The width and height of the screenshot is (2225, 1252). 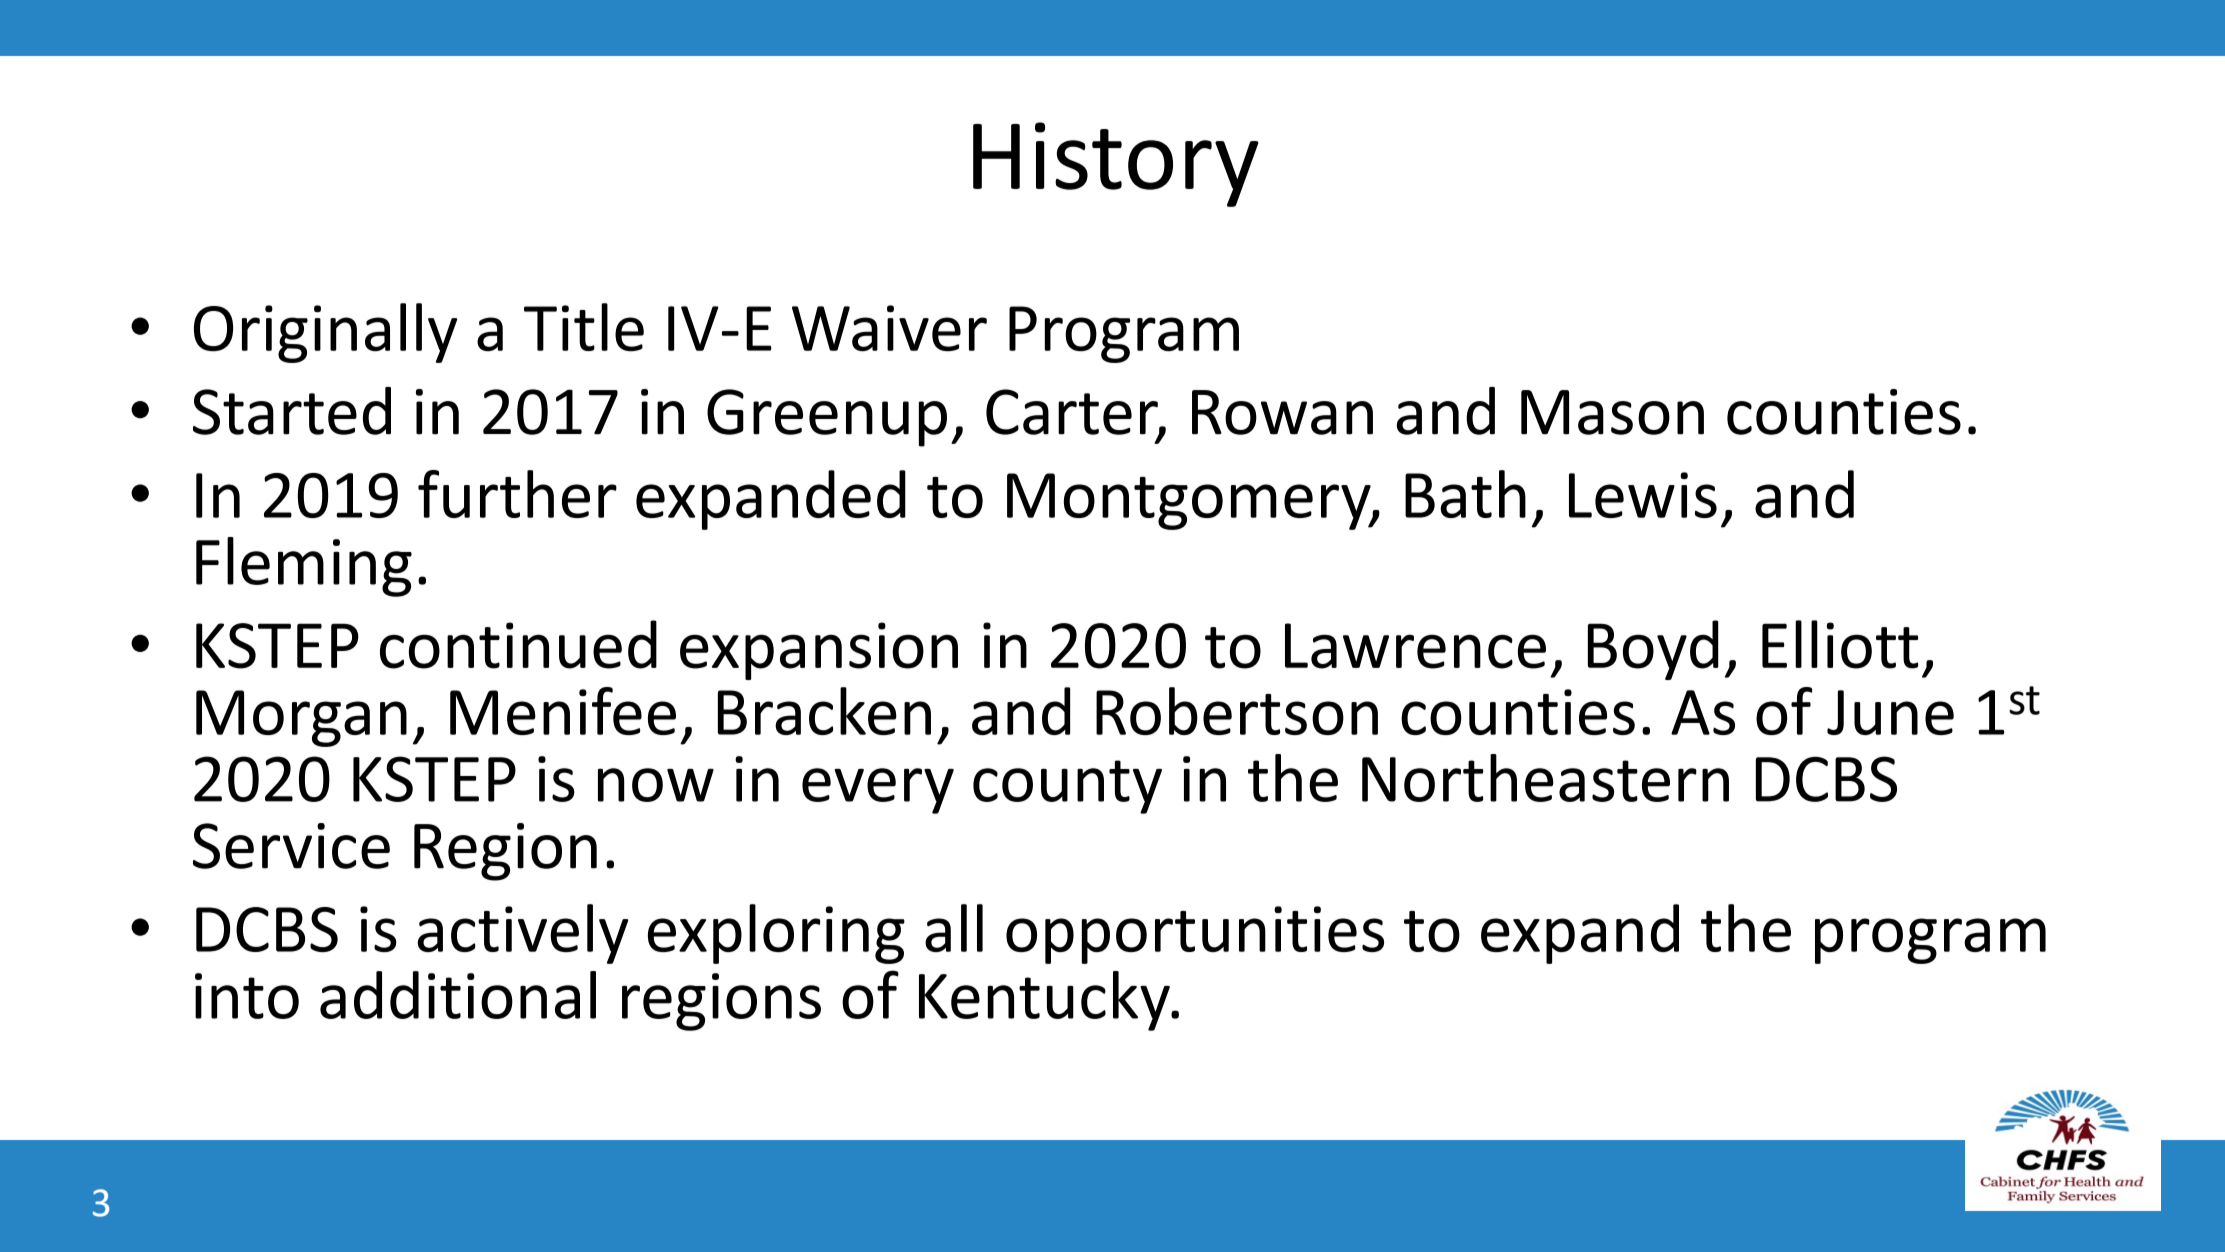 I want to click on Boyd, so click(x=1653, y=650).
